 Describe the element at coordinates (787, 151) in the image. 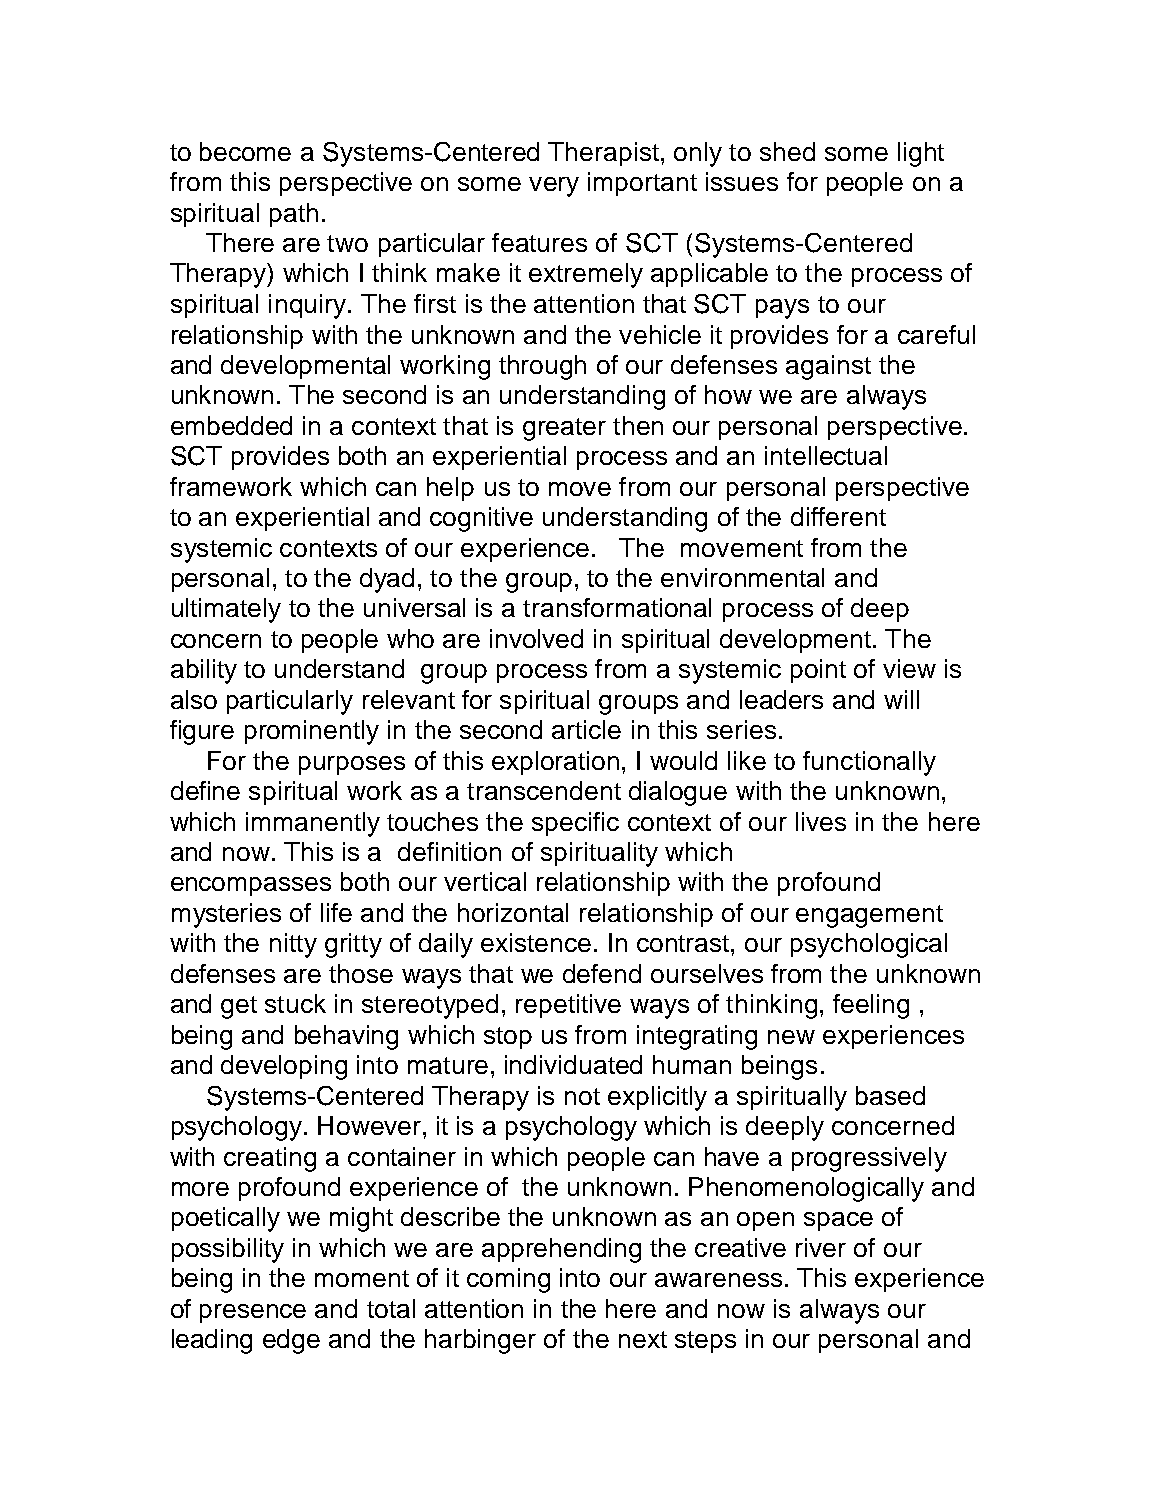

I see `shed` at that location.
